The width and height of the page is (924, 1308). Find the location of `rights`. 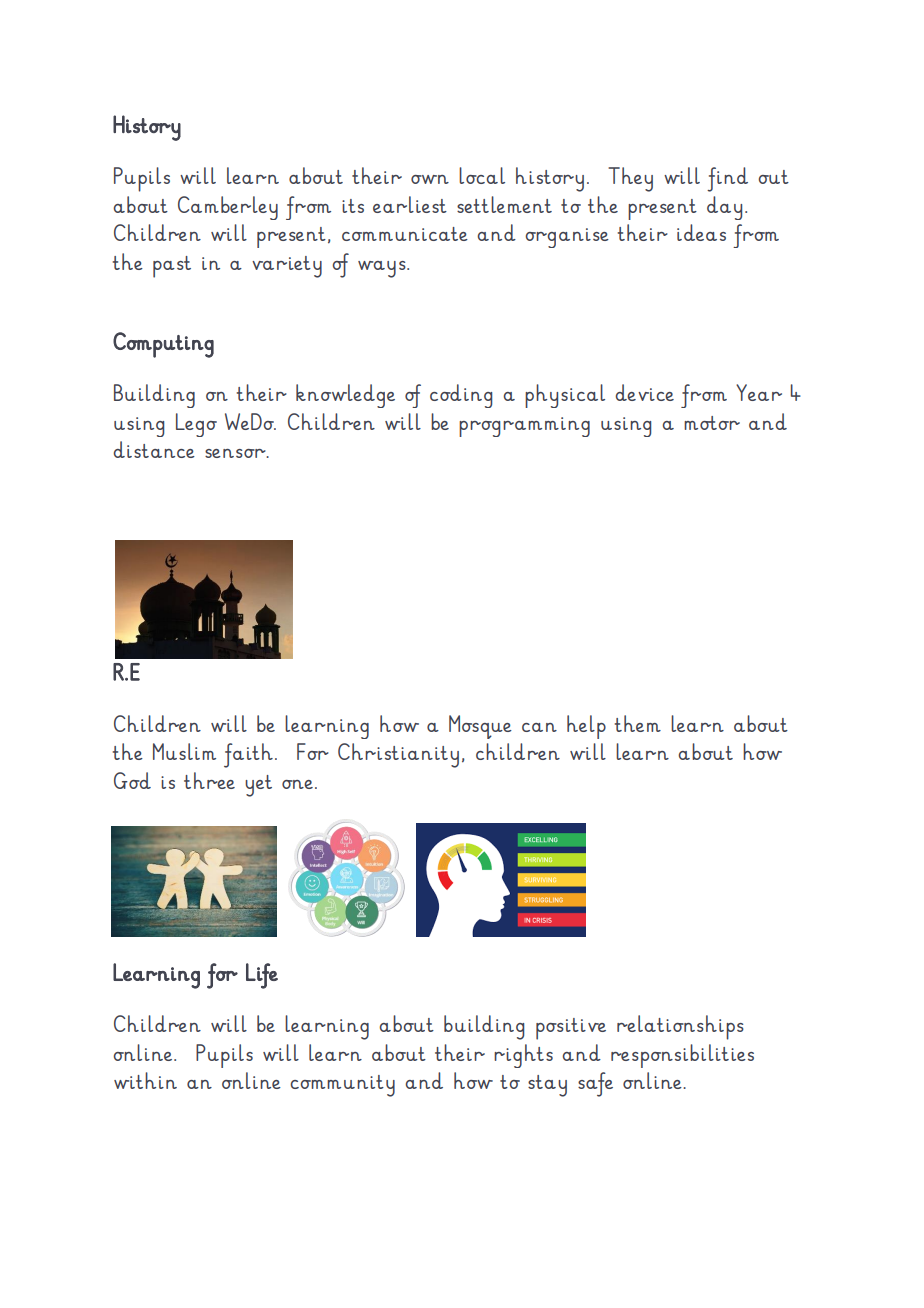

rights is located at coordinates (523, 1056).
